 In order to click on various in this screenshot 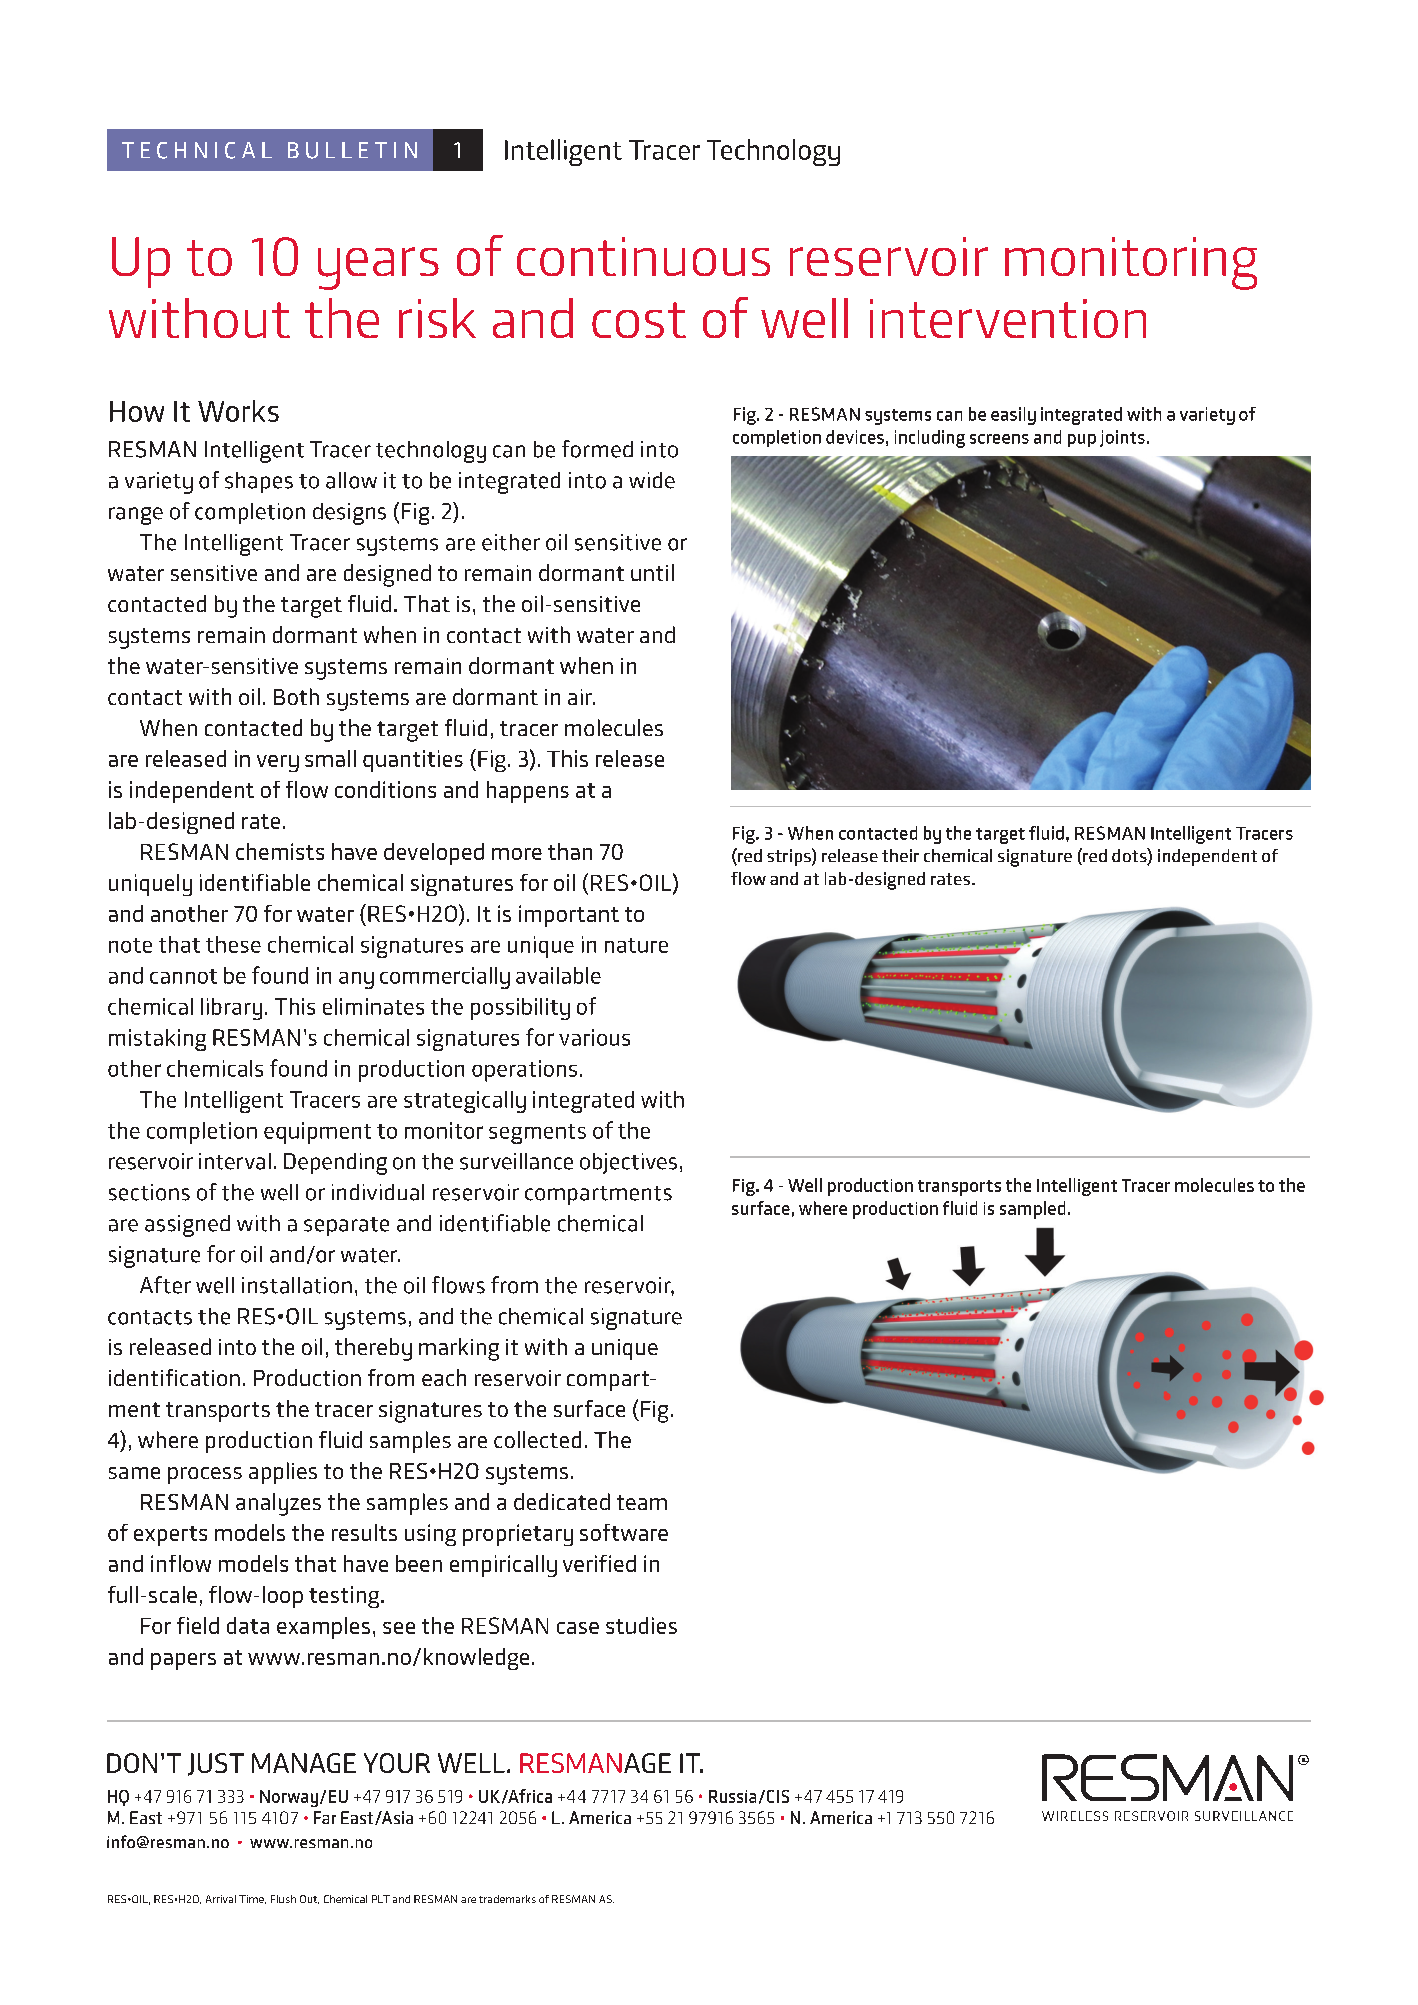, I will do `click(594, 1037)`.
